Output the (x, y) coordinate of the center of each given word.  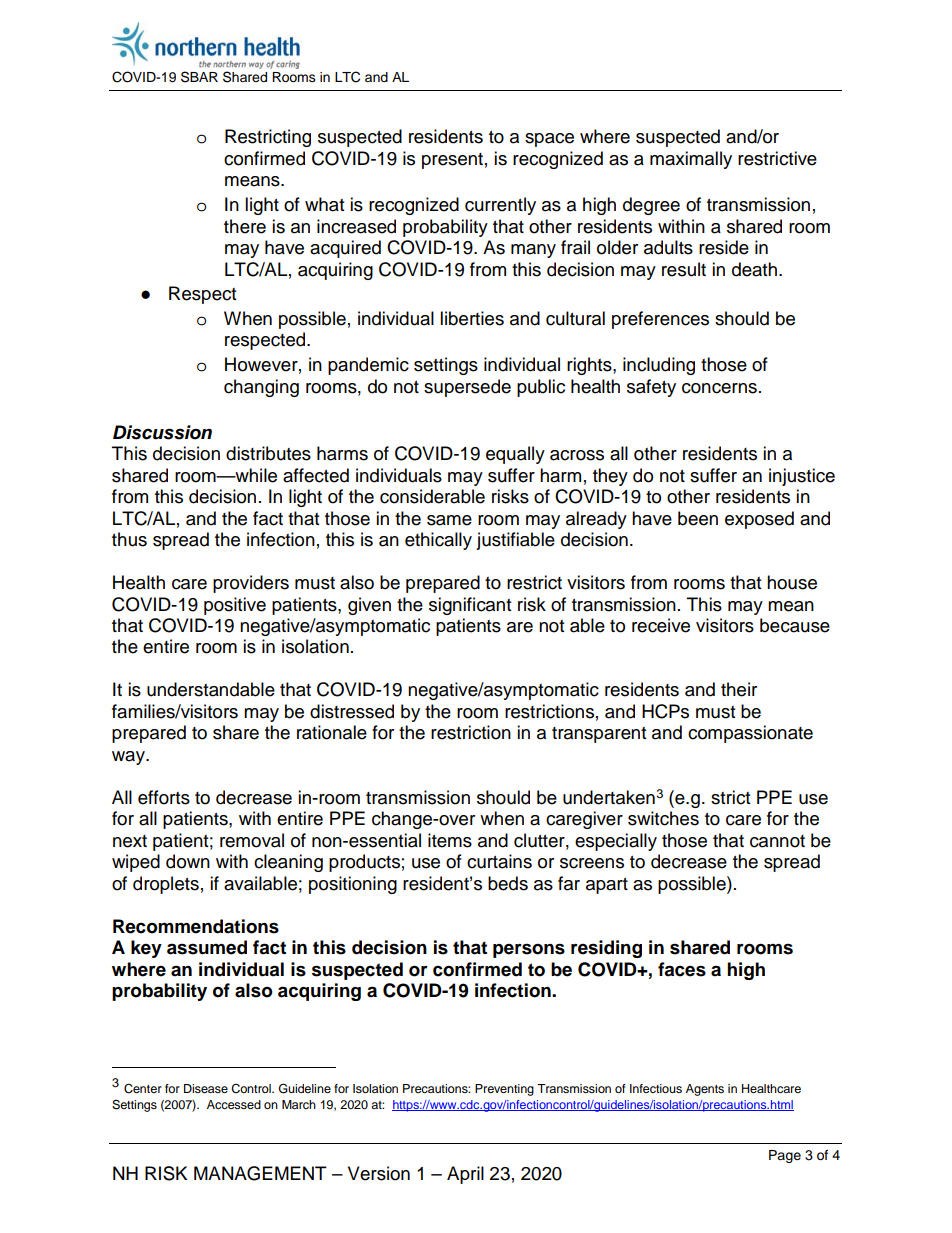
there (245, 226)
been (698, 518)
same (449, 520)
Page (785, 1156)
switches (663, 818)
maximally (691, 160)
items (450, 840)
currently (500, 206)
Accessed (234, 1104)
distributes (268, 453)
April (465, 1175)
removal (252, 840)
